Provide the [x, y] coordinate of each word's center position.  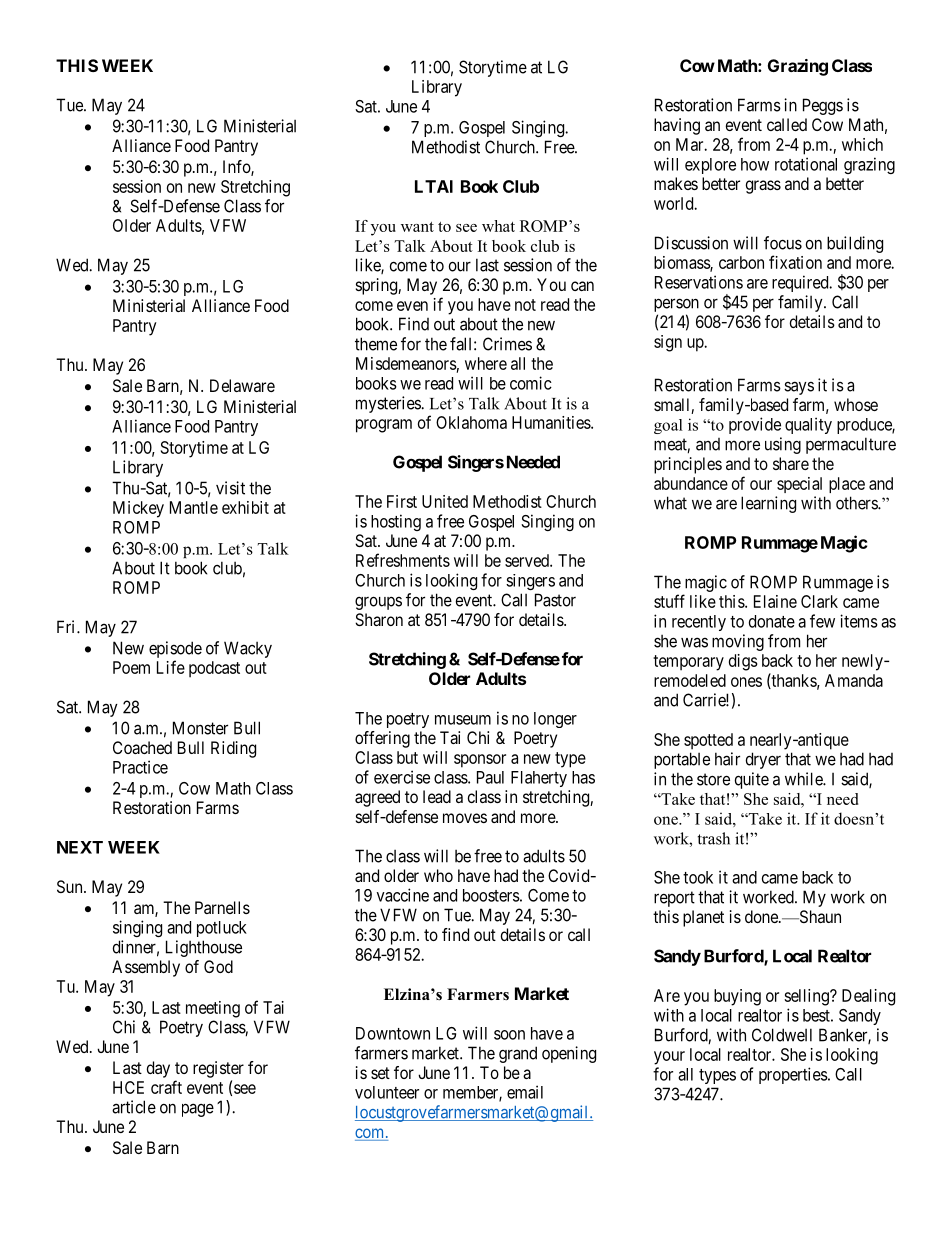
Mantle [194, 507]
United [445, 501]
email [525, 1092]
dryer [763, 760]
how [755, 164]
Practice [140, 767]
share [791, 463]
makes [676, 183]
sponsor [480, 761]
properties [793, 1075]
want [417, 227]
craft [166, 1087]
